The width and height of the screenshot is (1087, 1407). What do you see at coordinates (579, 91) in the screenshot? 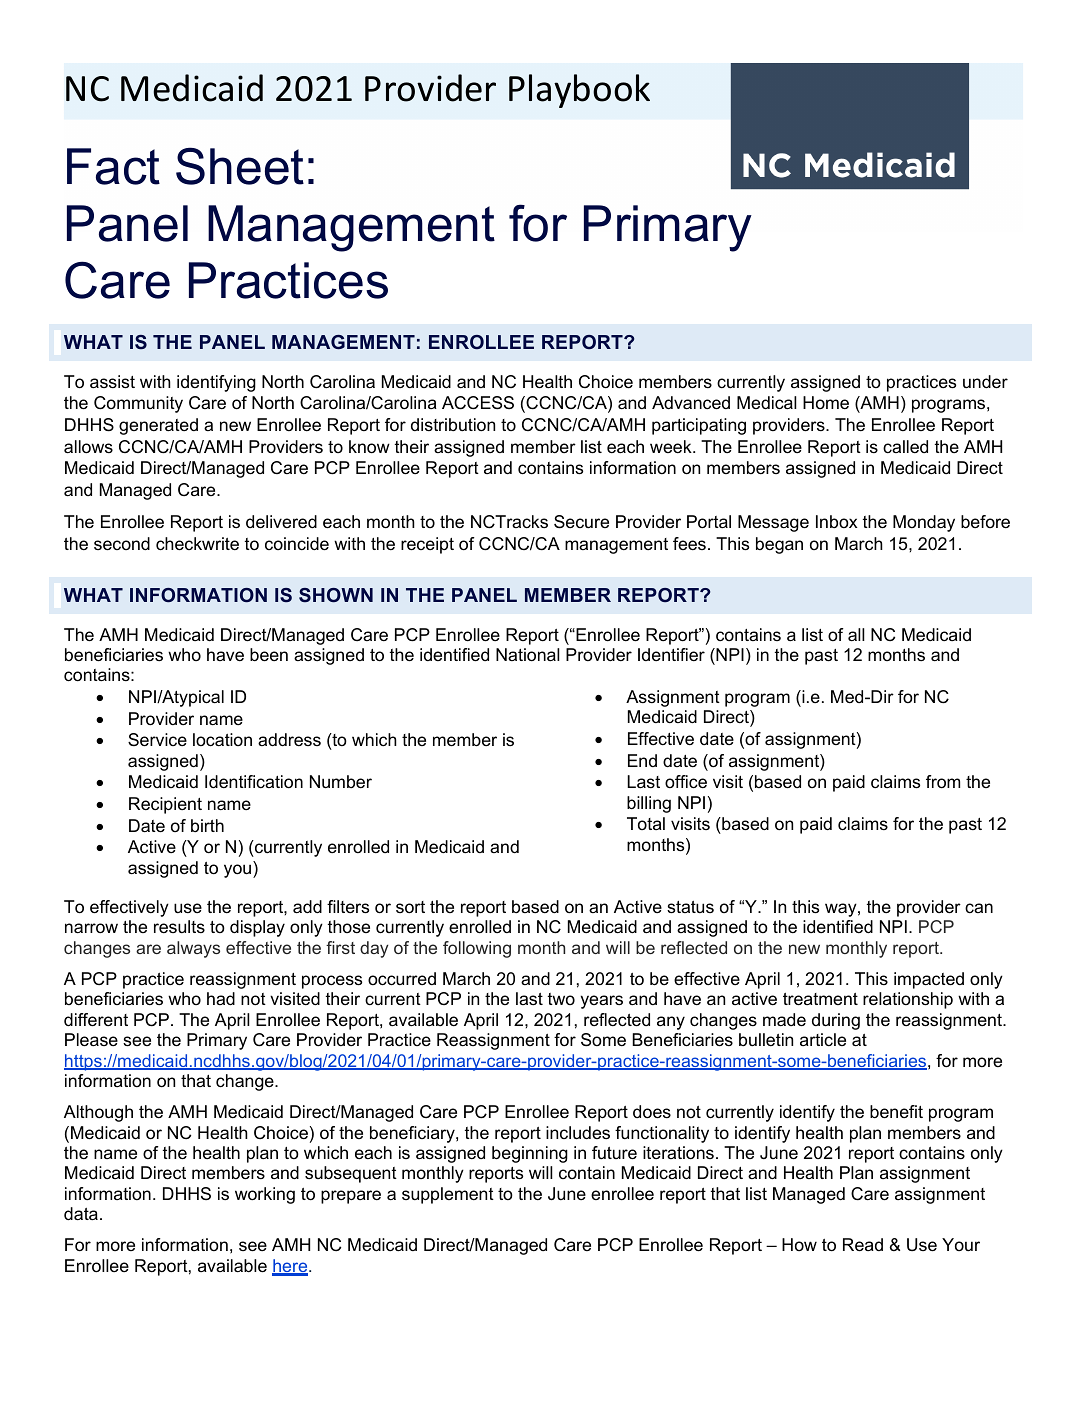
I see `Playbook` at bounding box center [579, 91].
